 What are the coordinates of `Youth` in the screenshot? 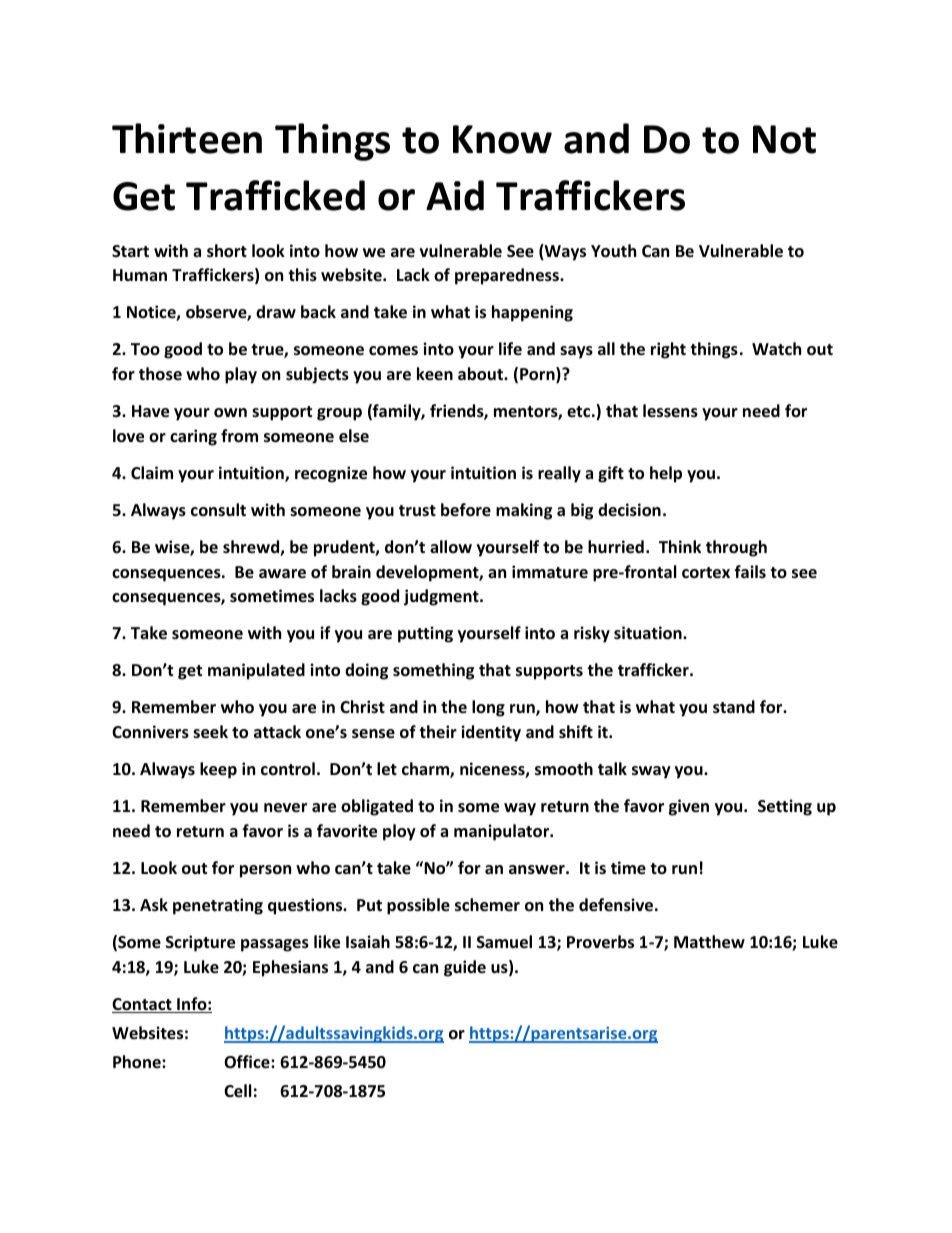 It's located at (613, 251).
